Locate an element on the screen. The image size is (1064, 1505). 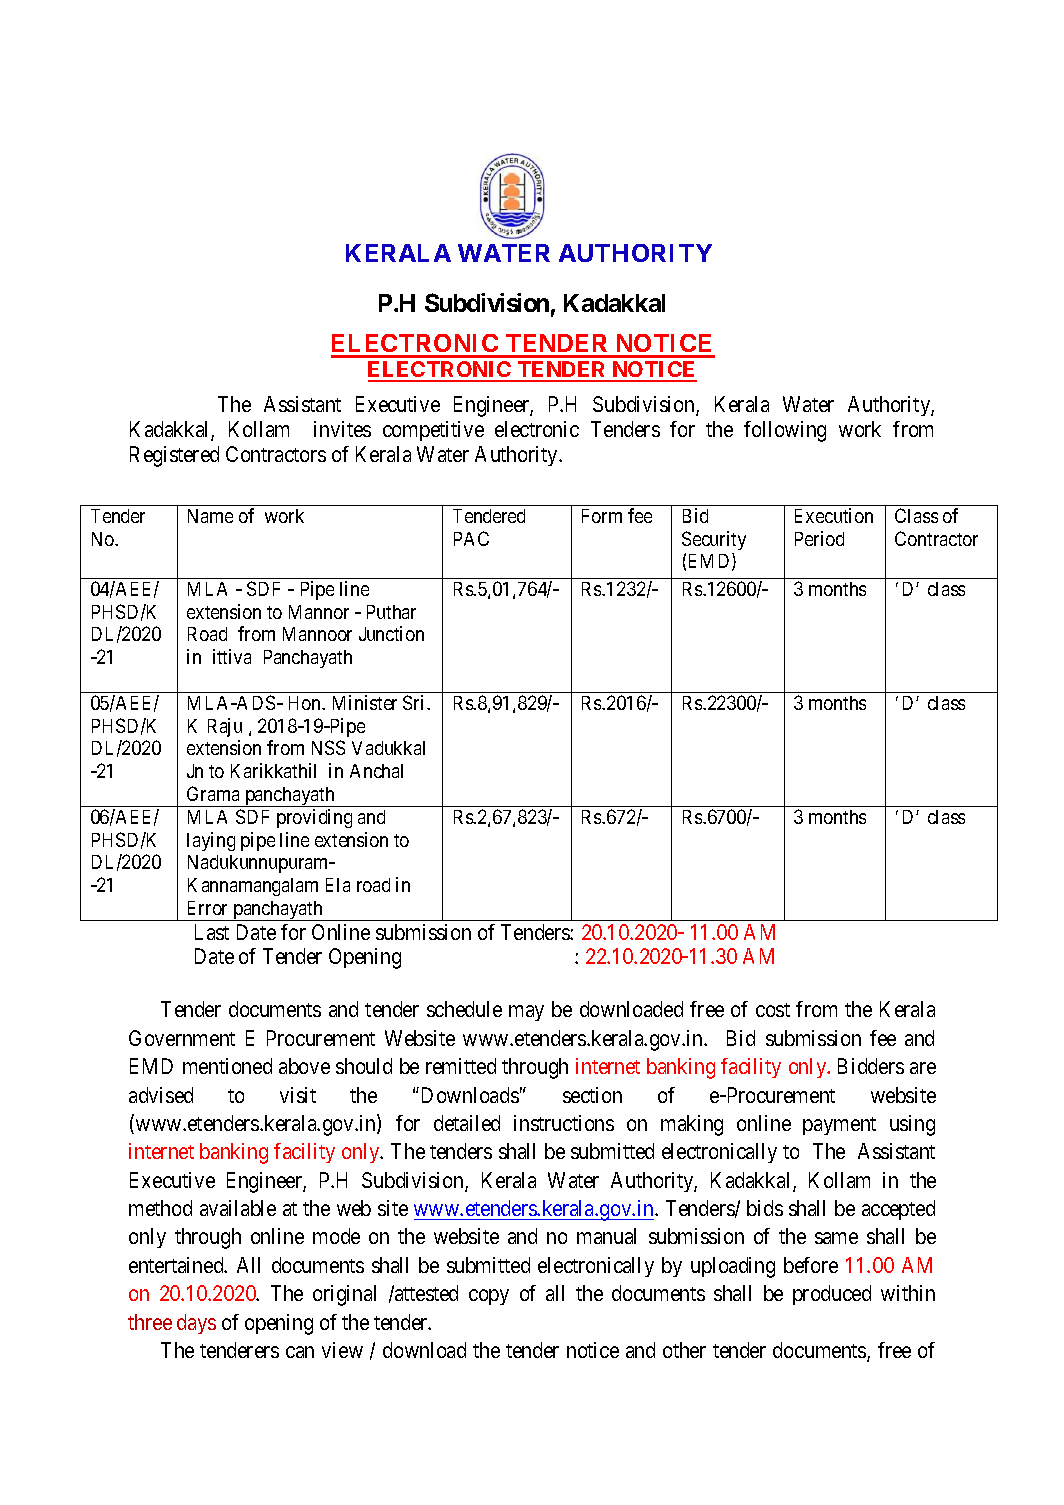
copy is located at coordinates (489, 1297).
